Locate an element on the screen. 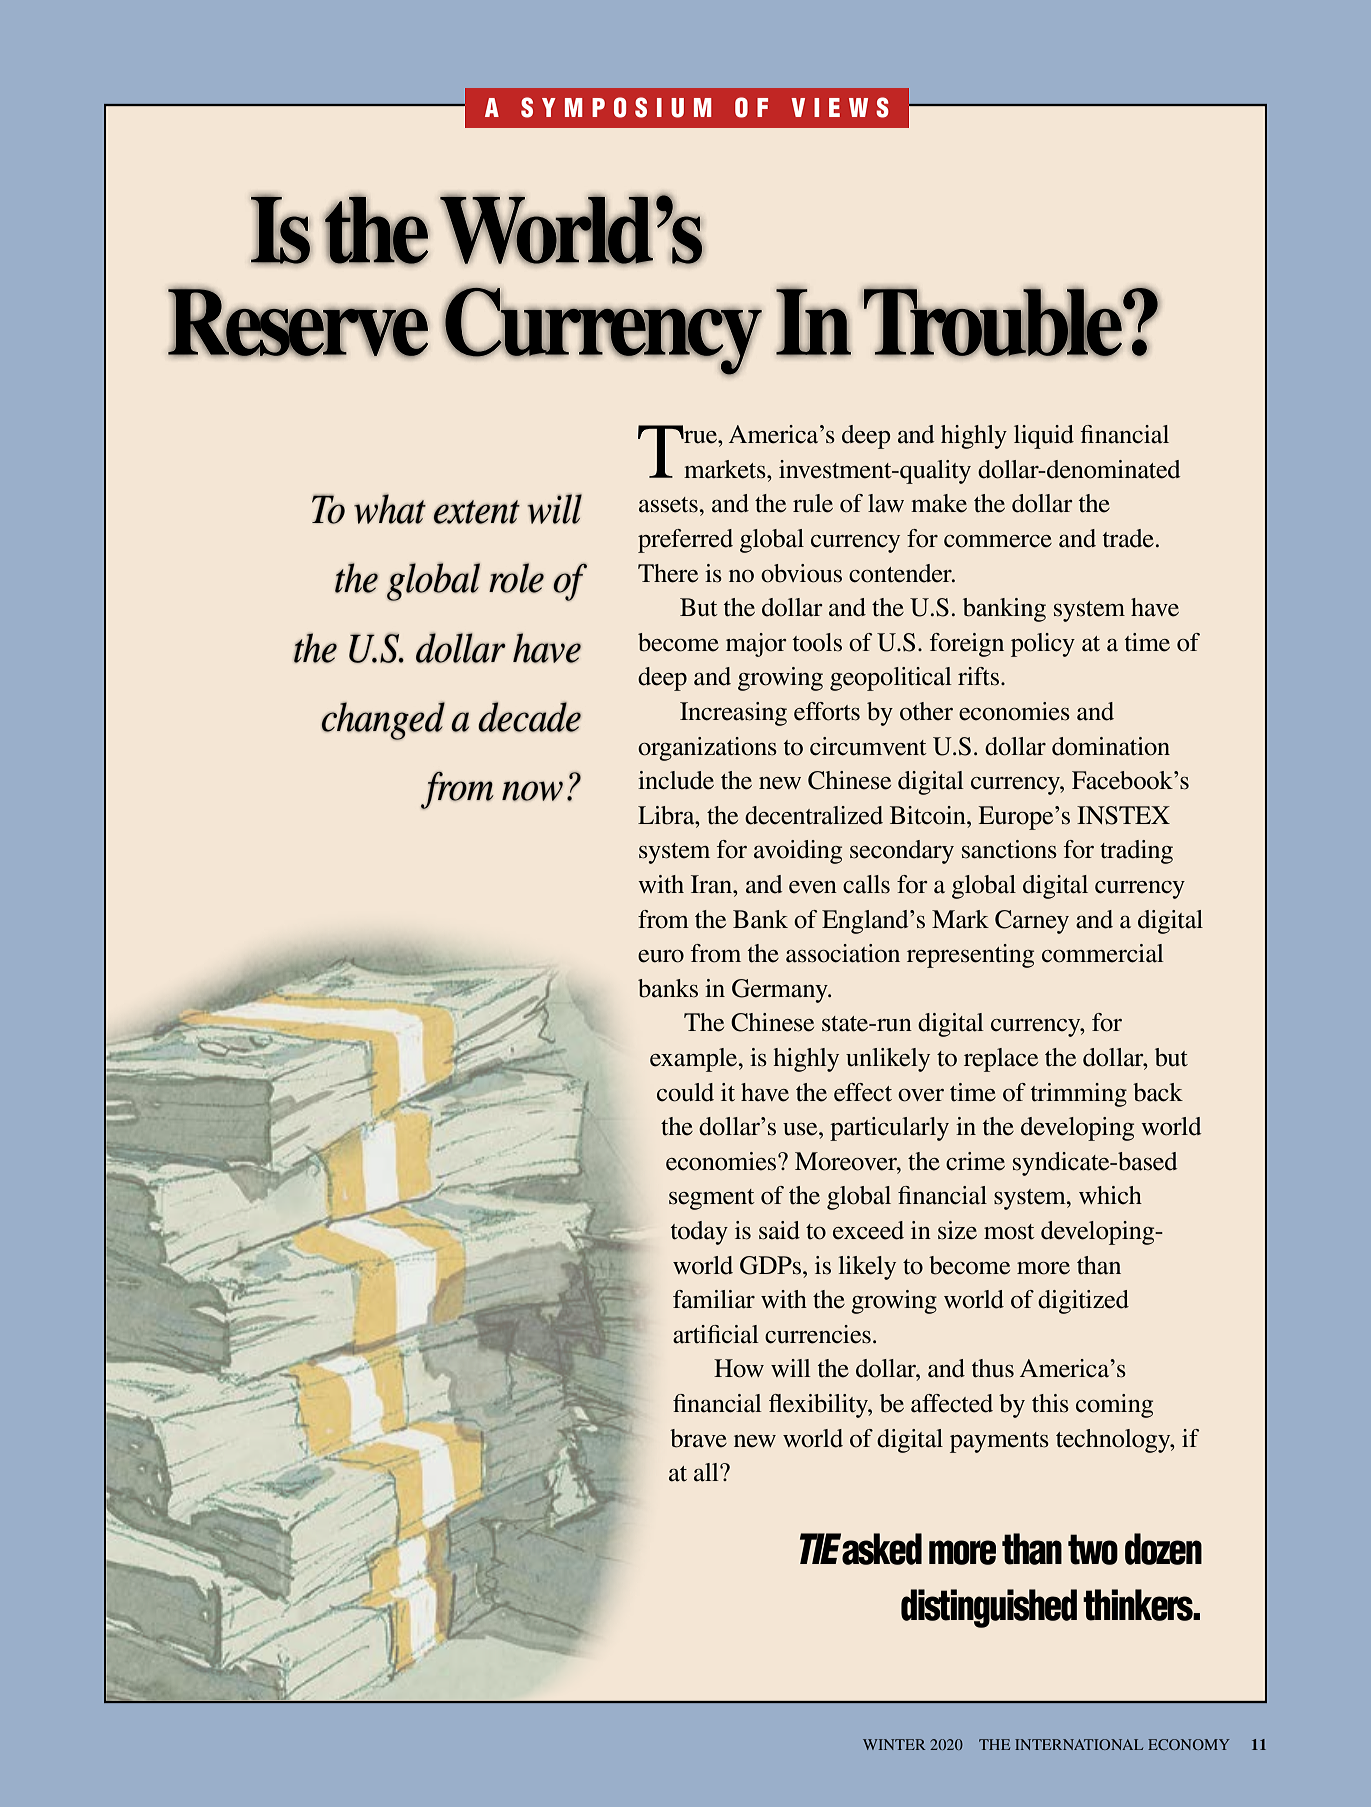  INTERNATIONAL is located at coordinates (1079, 1744).
